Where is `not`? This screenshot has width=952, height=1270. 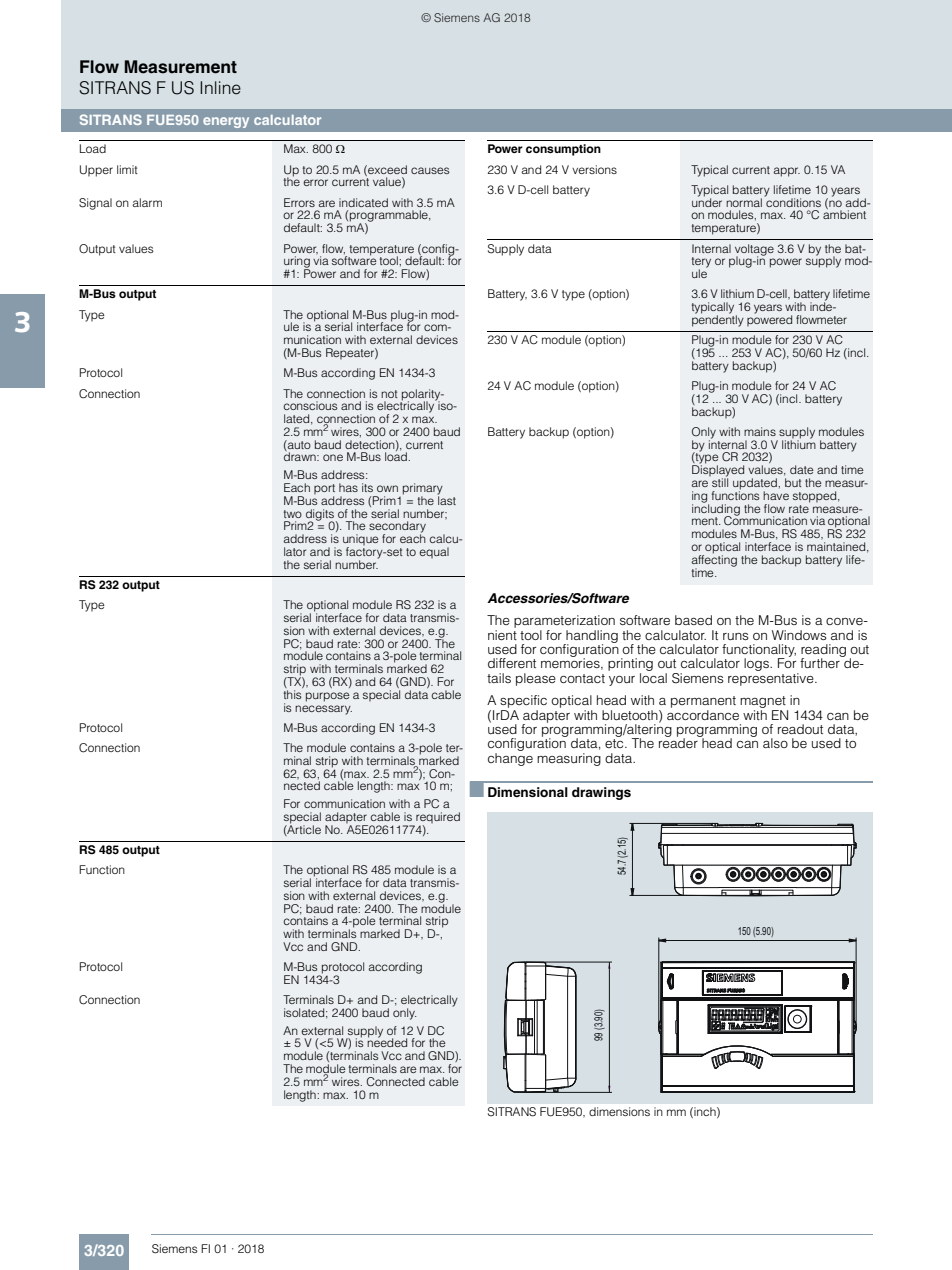
not is located at coordinates (389, 394).
